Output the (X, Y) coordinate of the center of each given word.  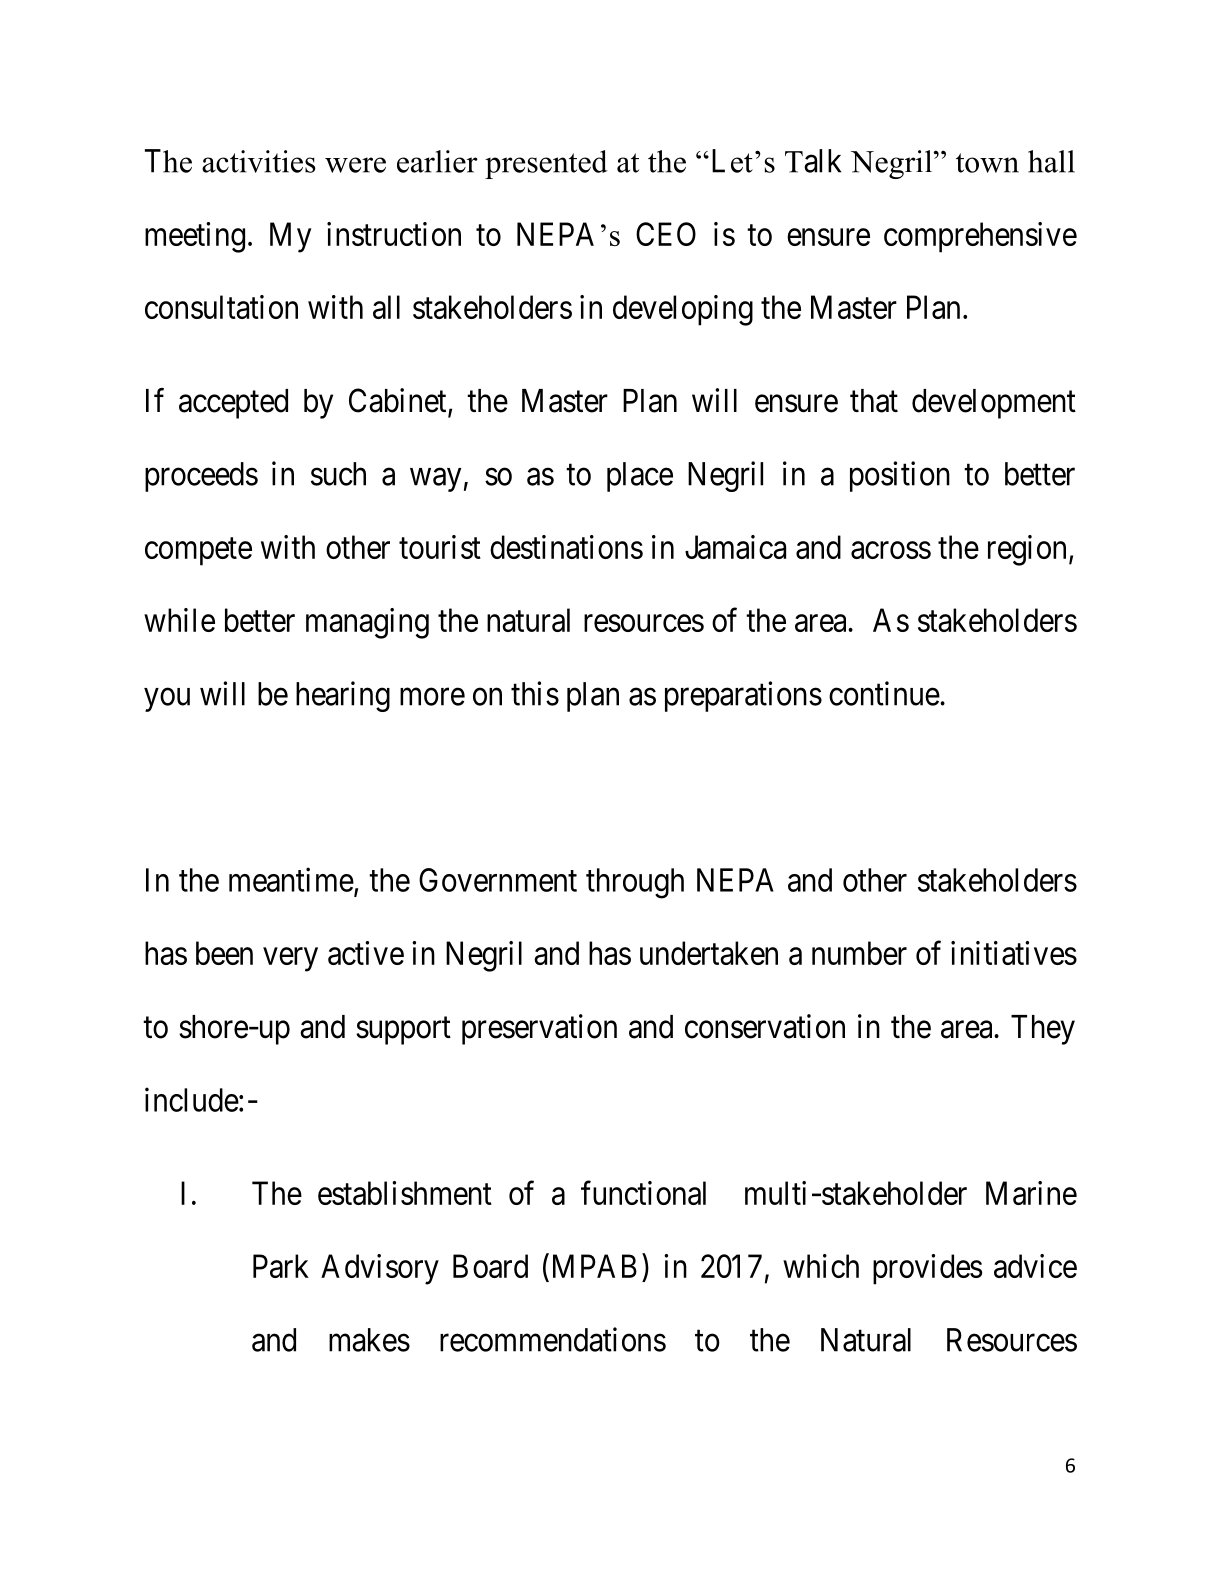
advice (1035, 1266)
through (635, 883)
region (1027, 550)
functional (643, 1193)
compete (198, 552)
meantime (291, 879)
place (640, 477)
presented (546, 164)
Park (281, 1266)
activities (259, 161)
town (987, 163)
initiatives (1014, 953)
